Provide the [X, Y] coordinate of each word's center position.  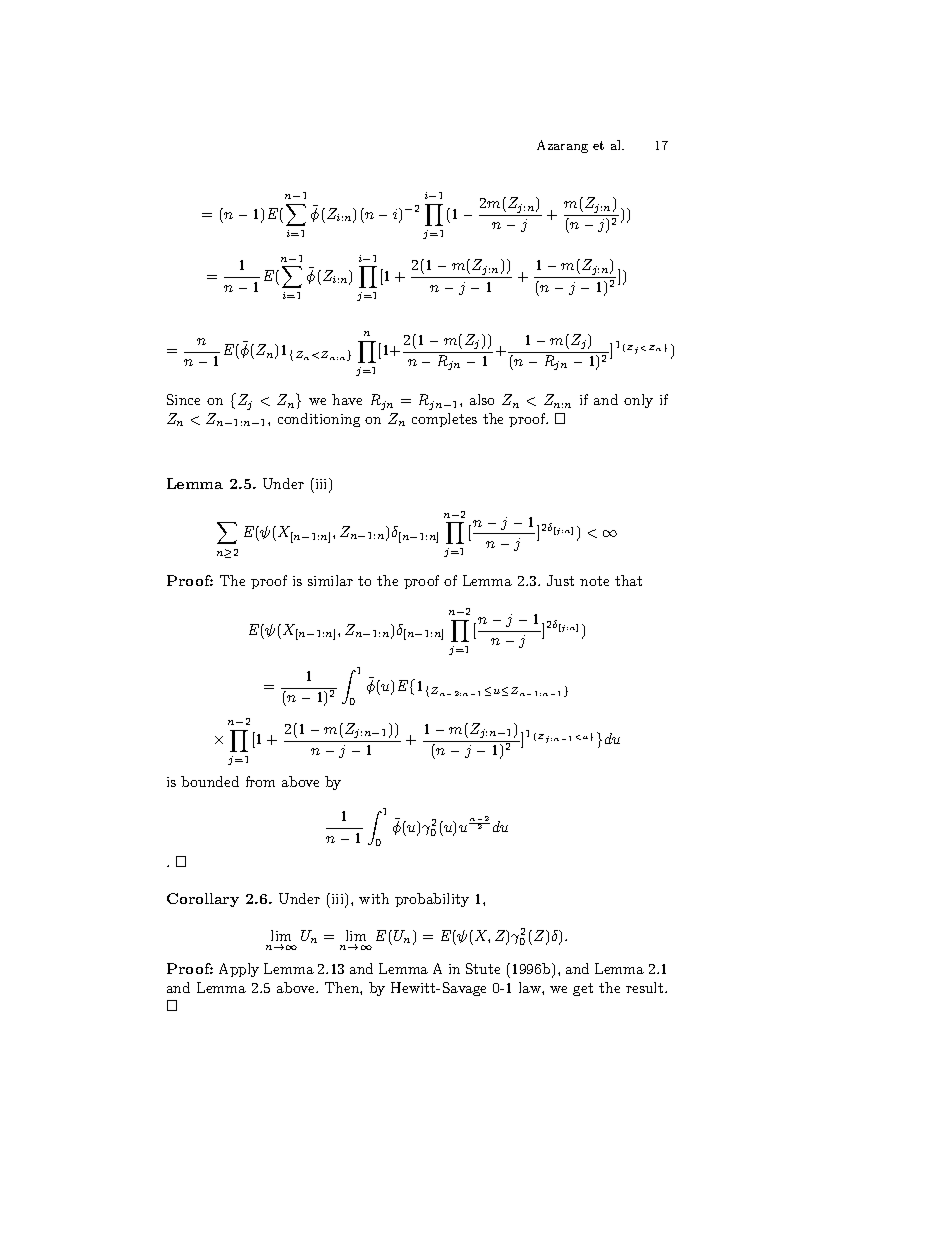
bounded [210, 781]
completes [444, 420]
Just [560, 580]
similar [330, 580]
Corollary [203, 900]
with [374, 898]
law [531, 987]
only [638, 401]
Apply [239, 970]
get [583, 989]
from [260, 781]
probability [432, 900]
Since [183, 399]
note [594, 581]
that [628, 580]
